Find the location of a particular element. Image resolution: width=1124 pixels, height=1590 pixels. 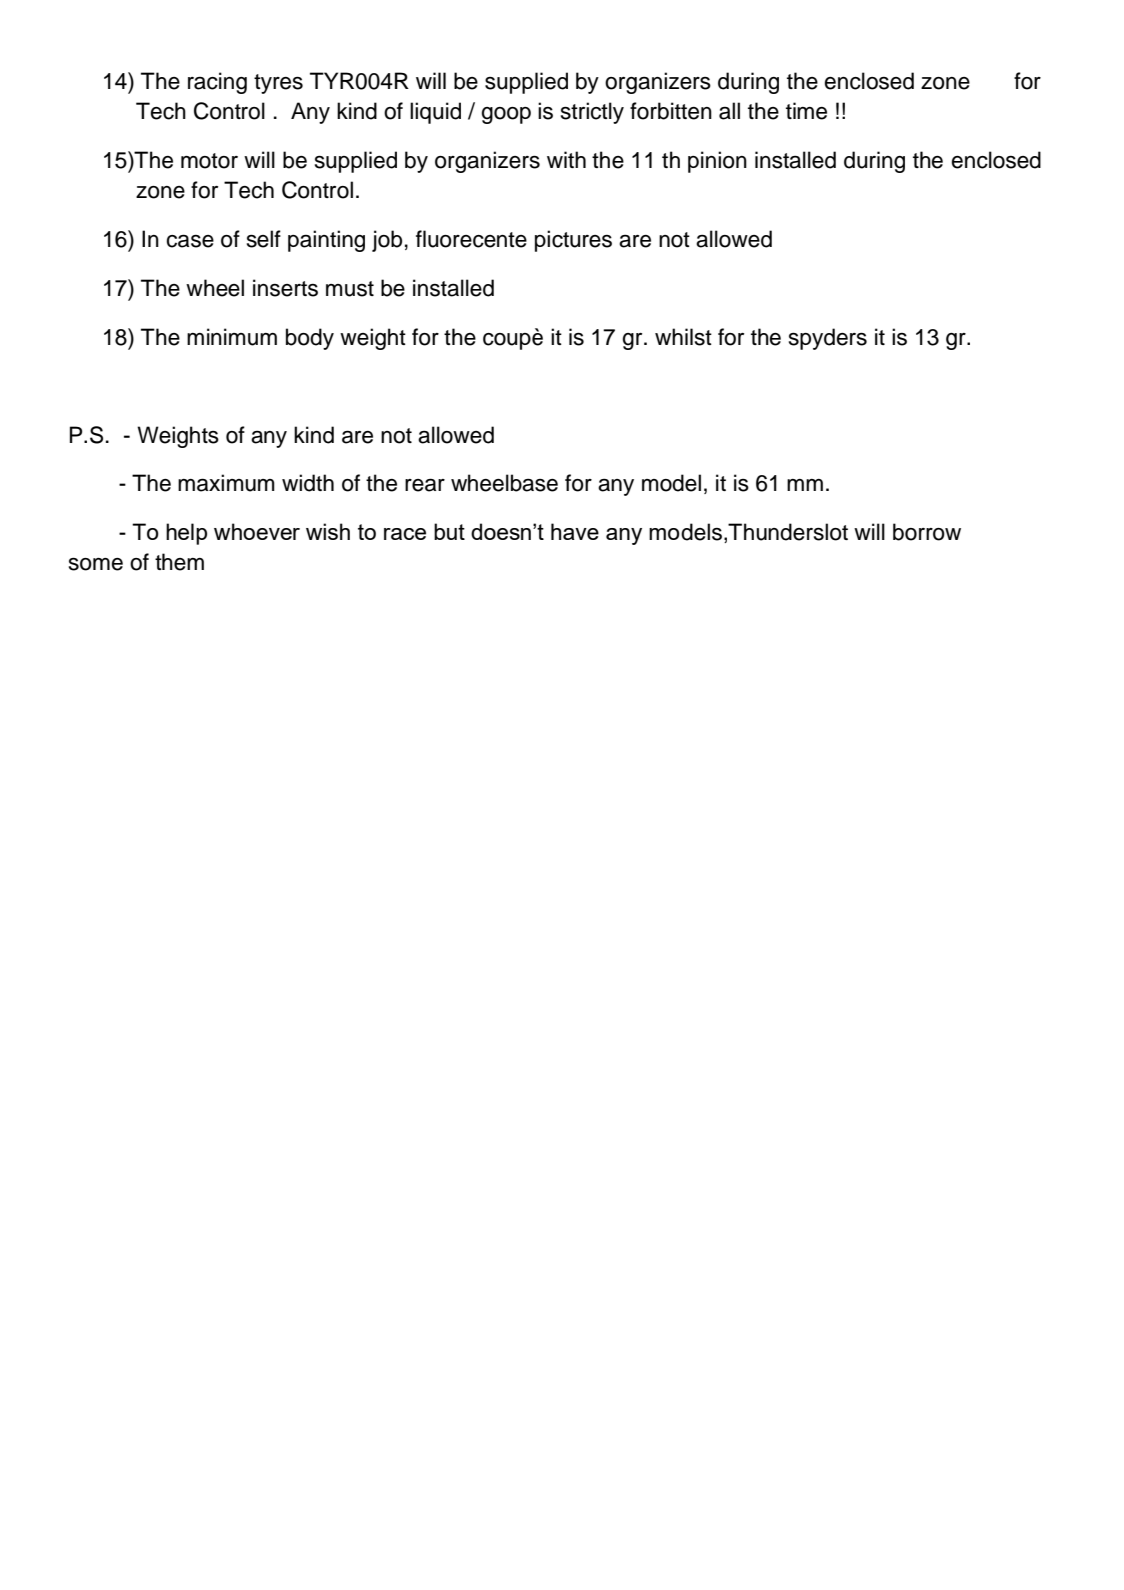

case is located at coordinates (190, 241).
